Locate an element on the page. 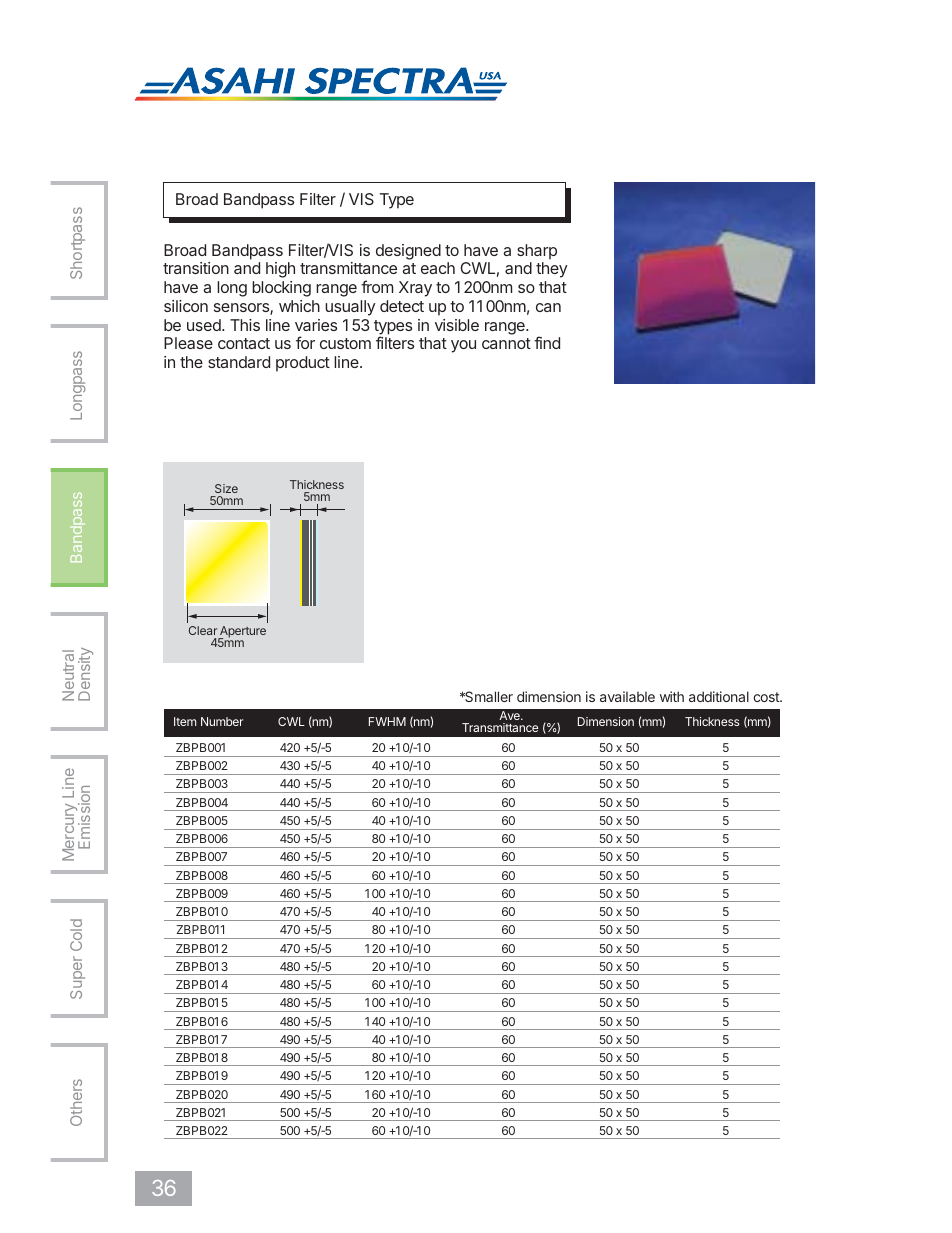 This image has width=952, height=1233. Number is located at coordinates (222, 721).
